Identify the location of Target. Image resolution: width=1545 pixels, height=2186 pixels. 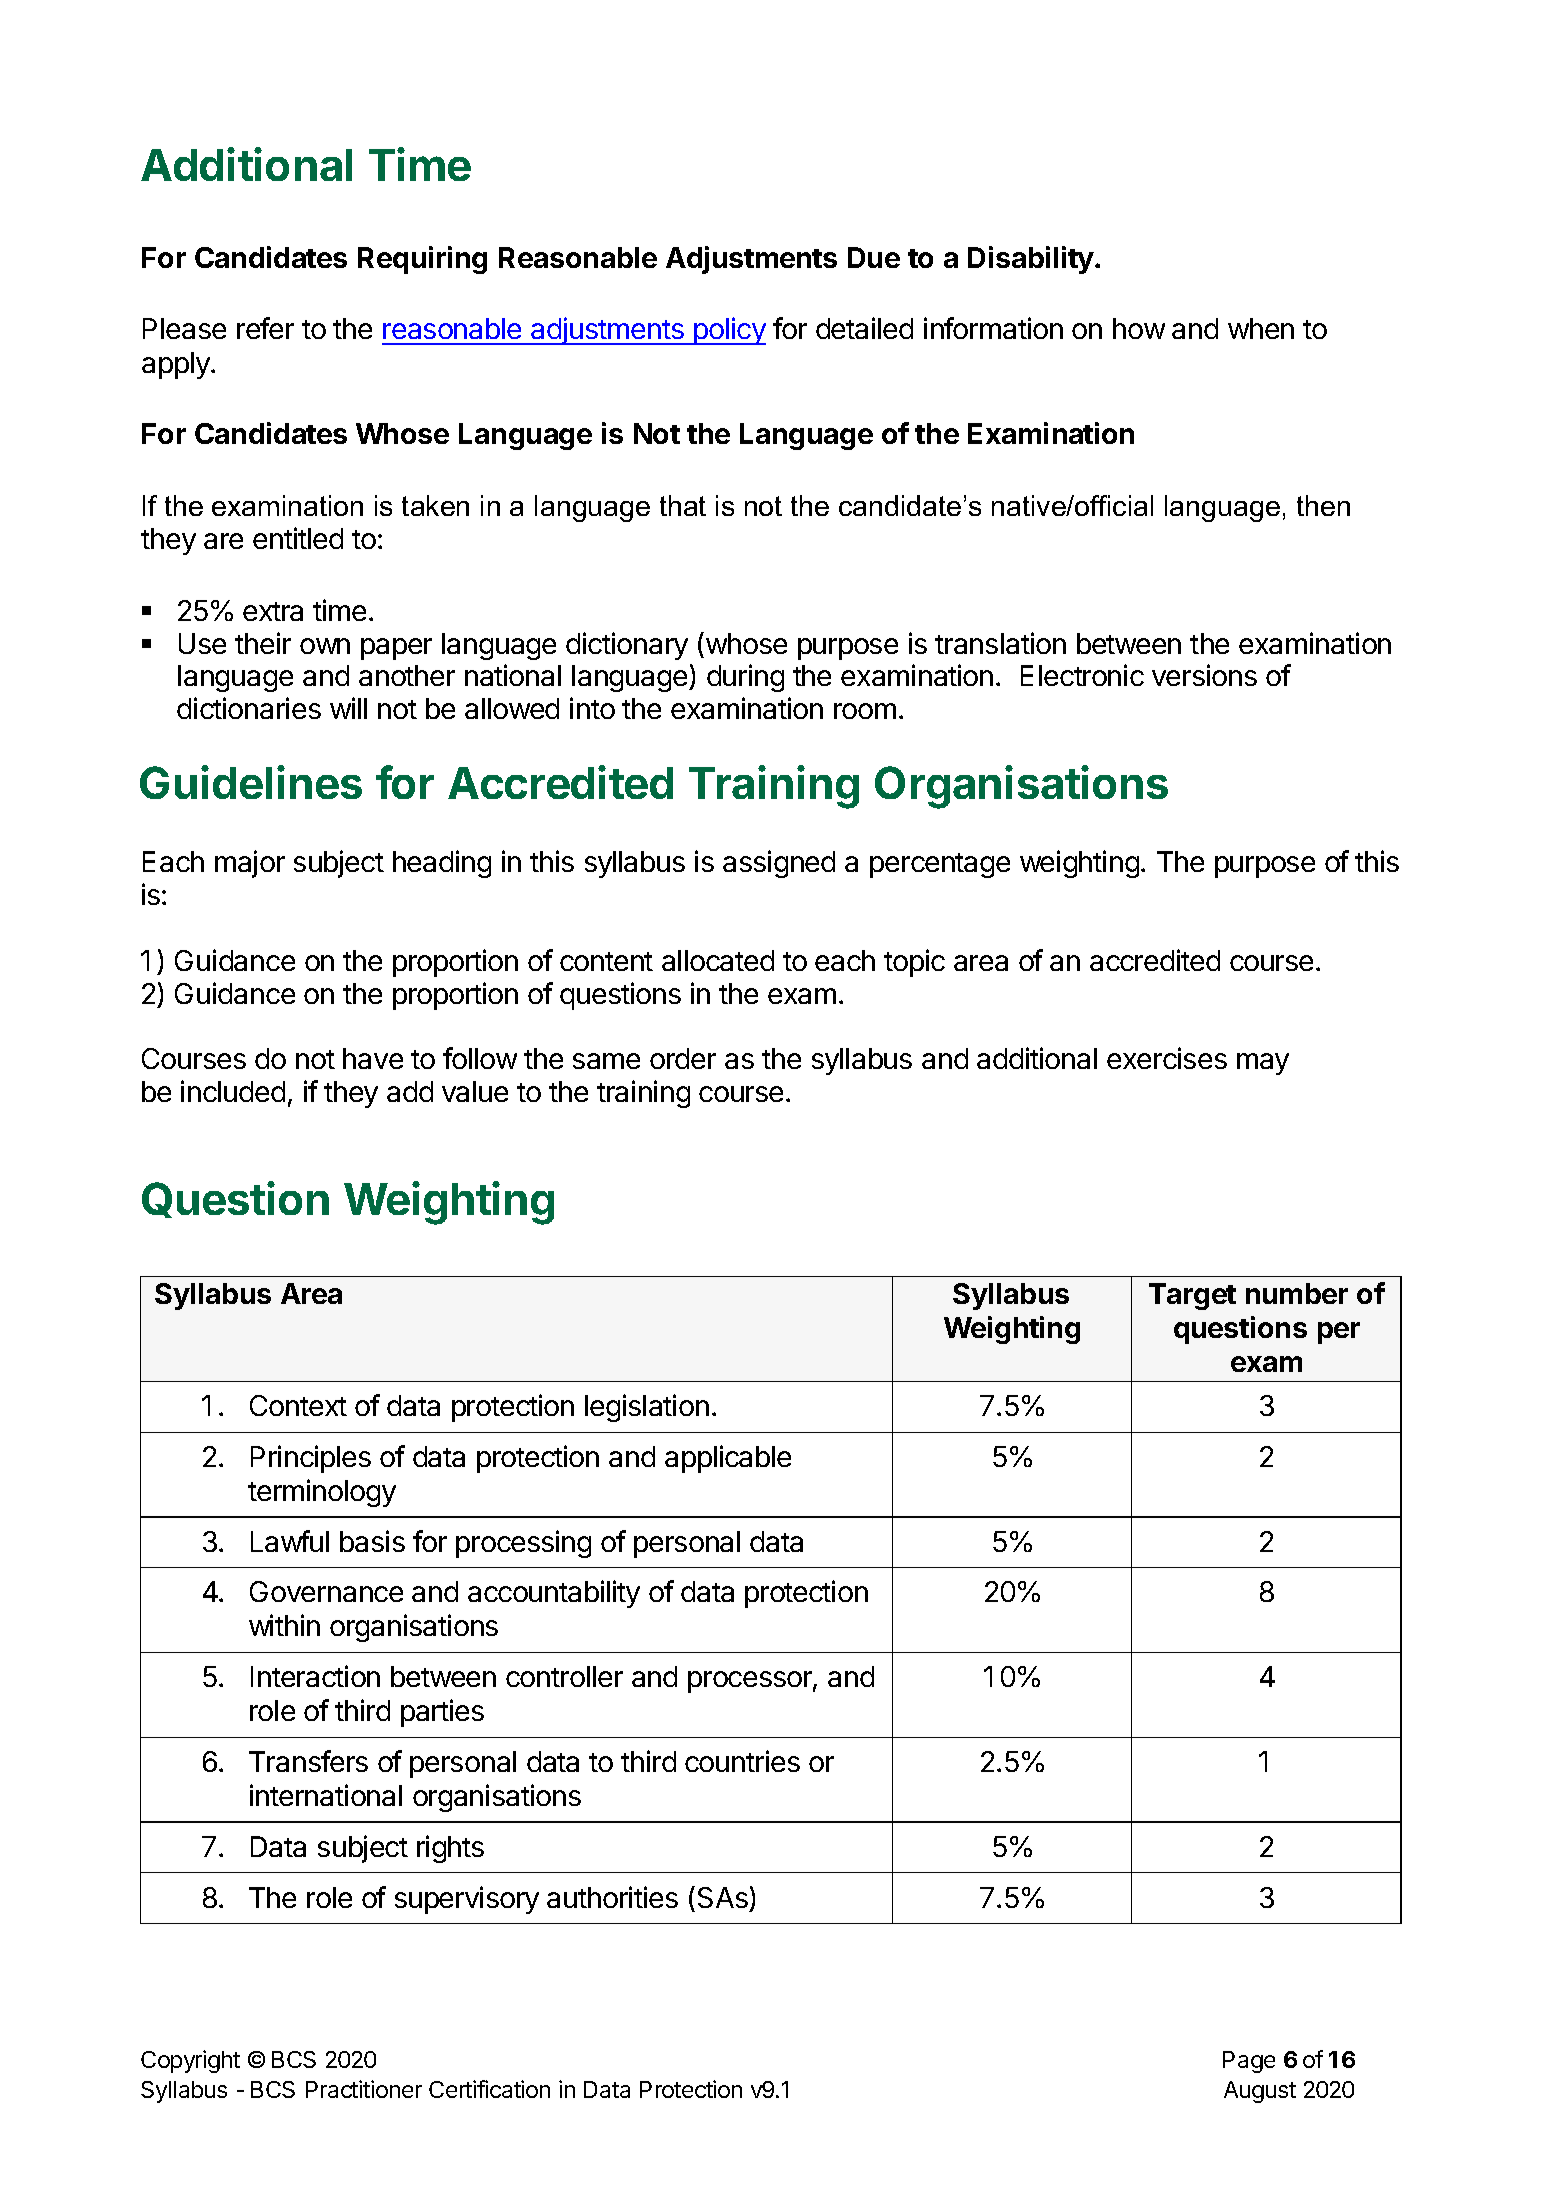
(1192, 1296).
